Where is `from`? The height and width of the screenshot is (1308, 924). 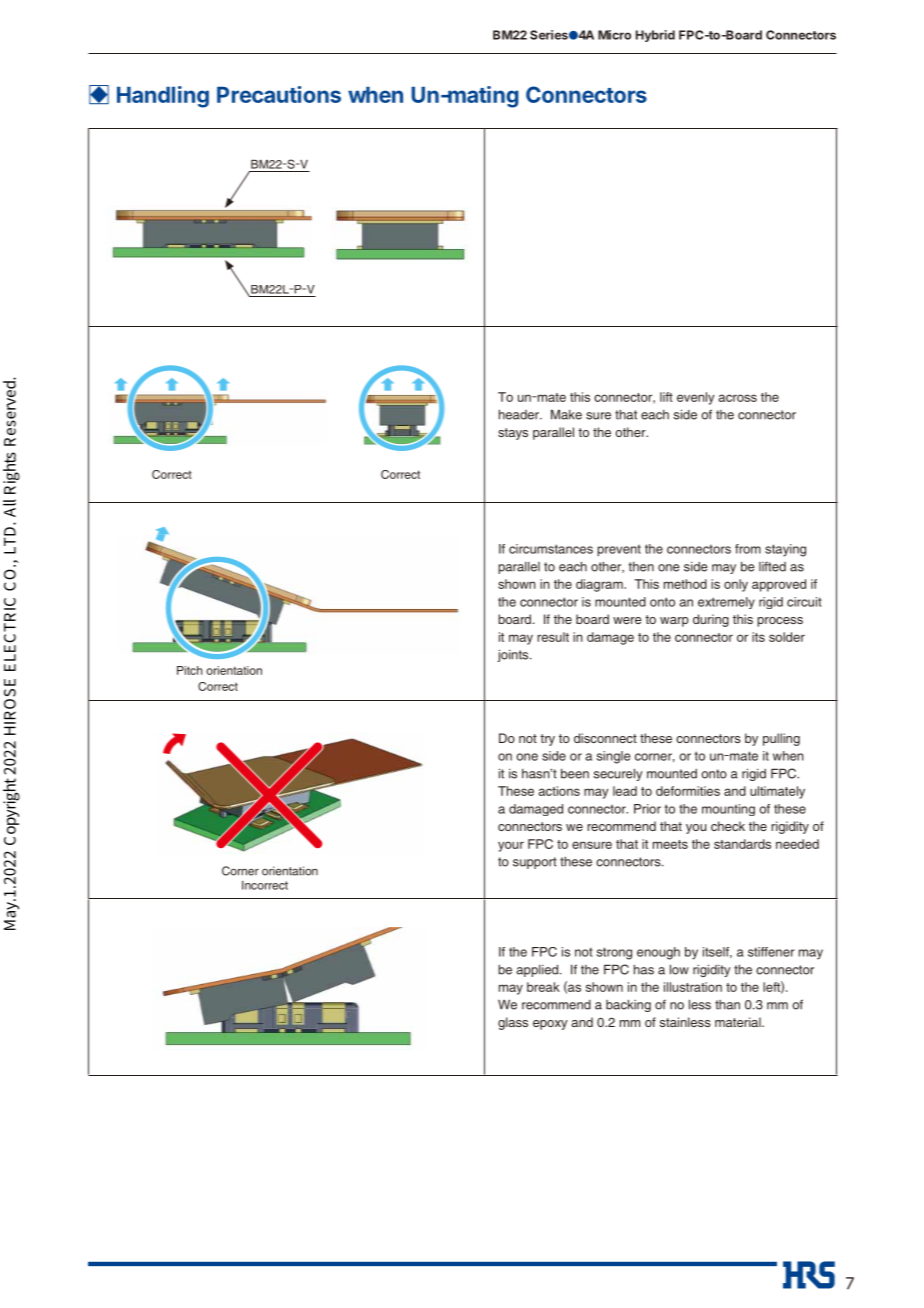 from is located at coordinates (748, 549).
